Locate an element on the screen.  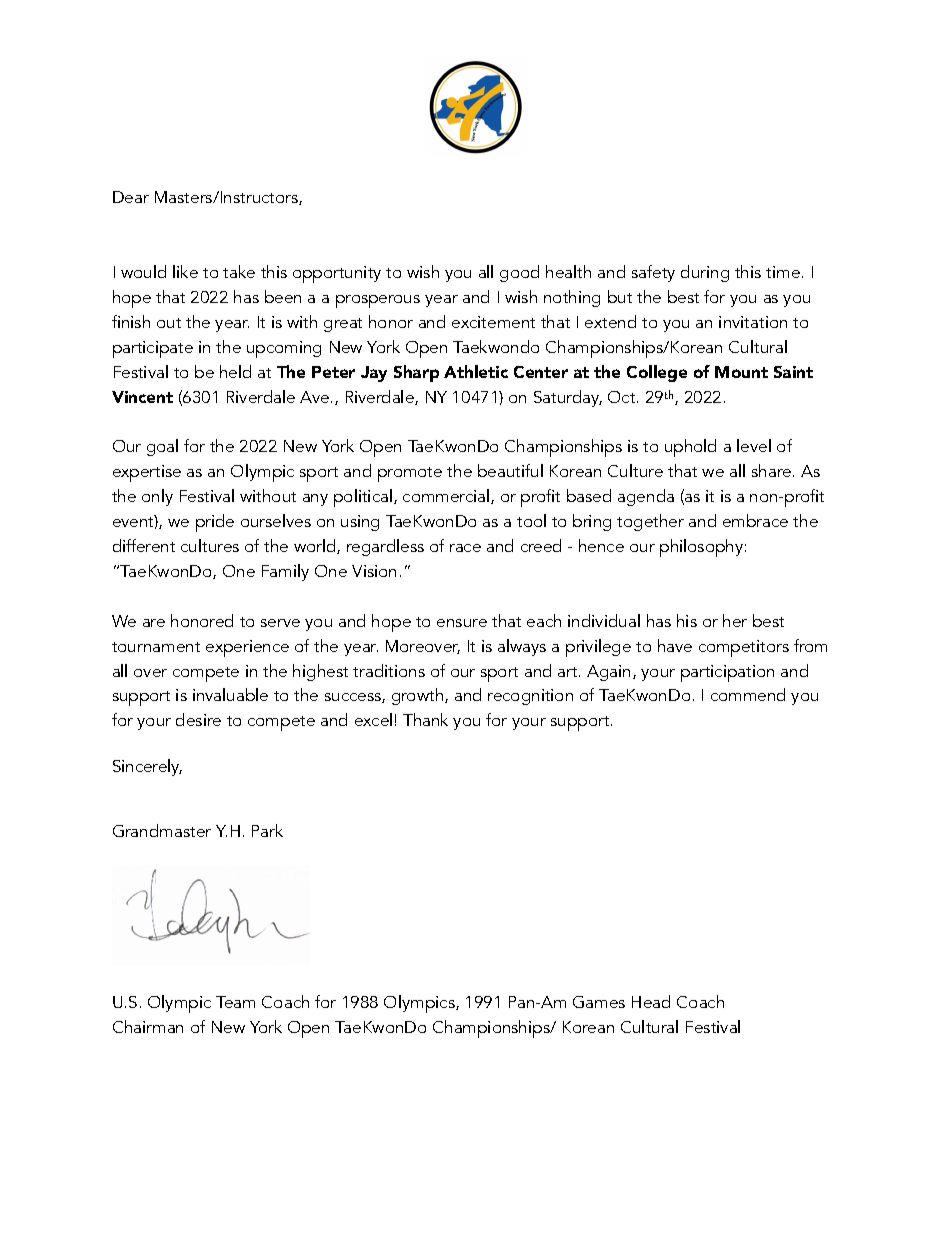
during is located at coordinates (705, 273).
